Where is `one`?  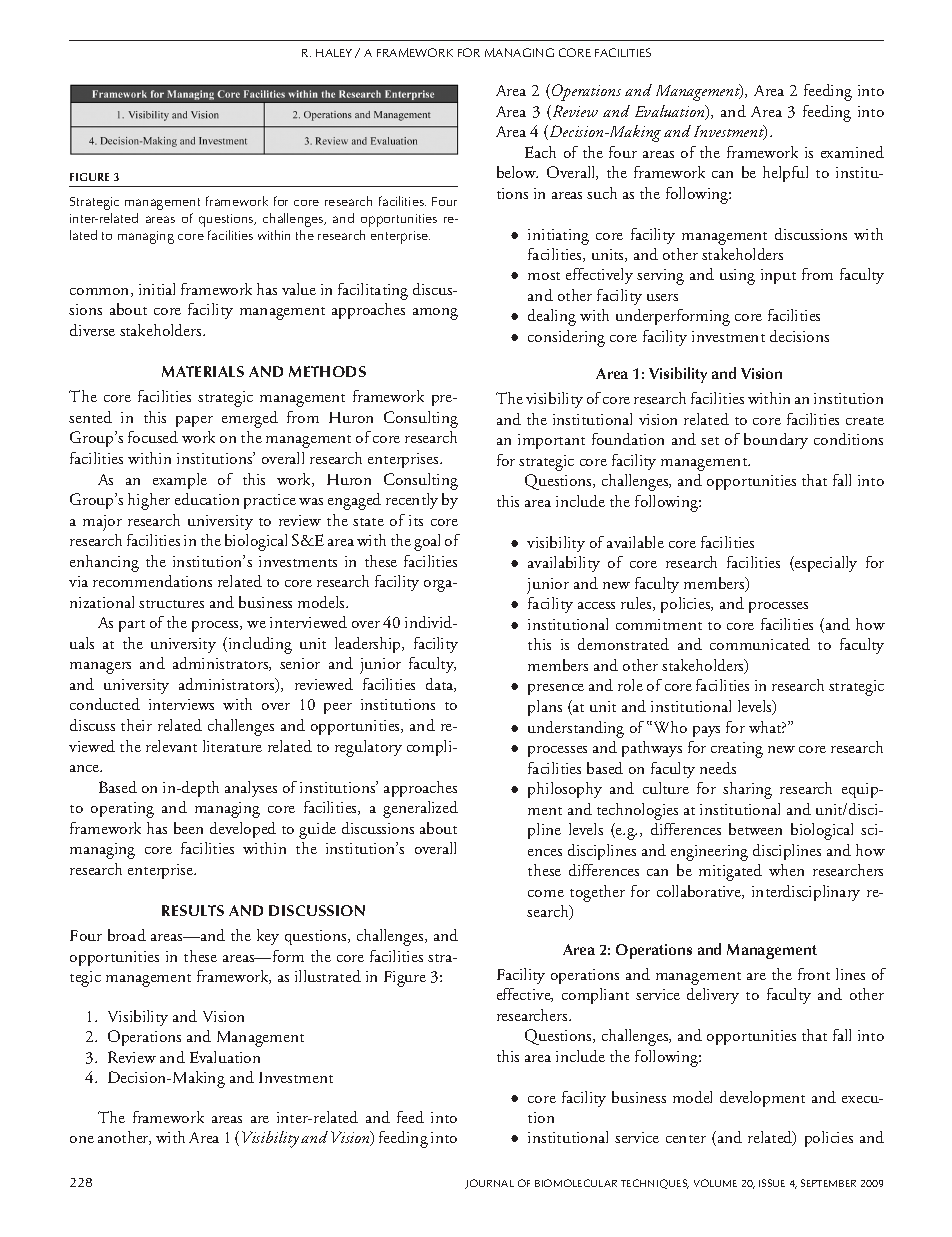
one is located at coordinates (82, 1139).
